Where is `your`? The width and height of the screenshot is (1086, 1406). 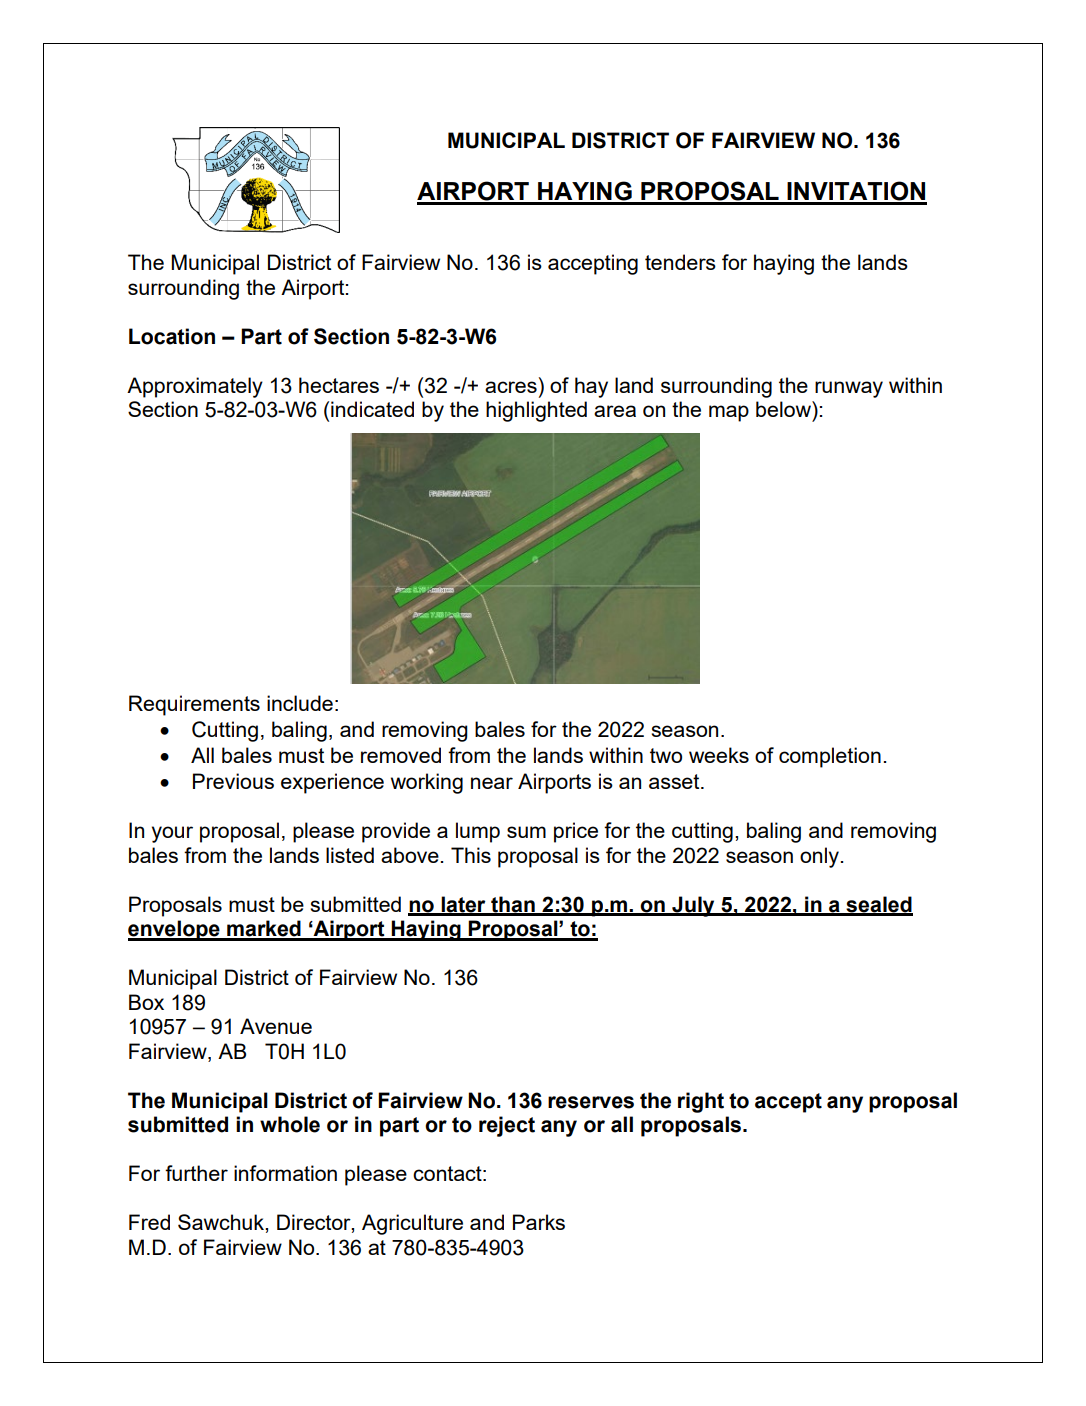 your is located at coordinates (172, 834).
